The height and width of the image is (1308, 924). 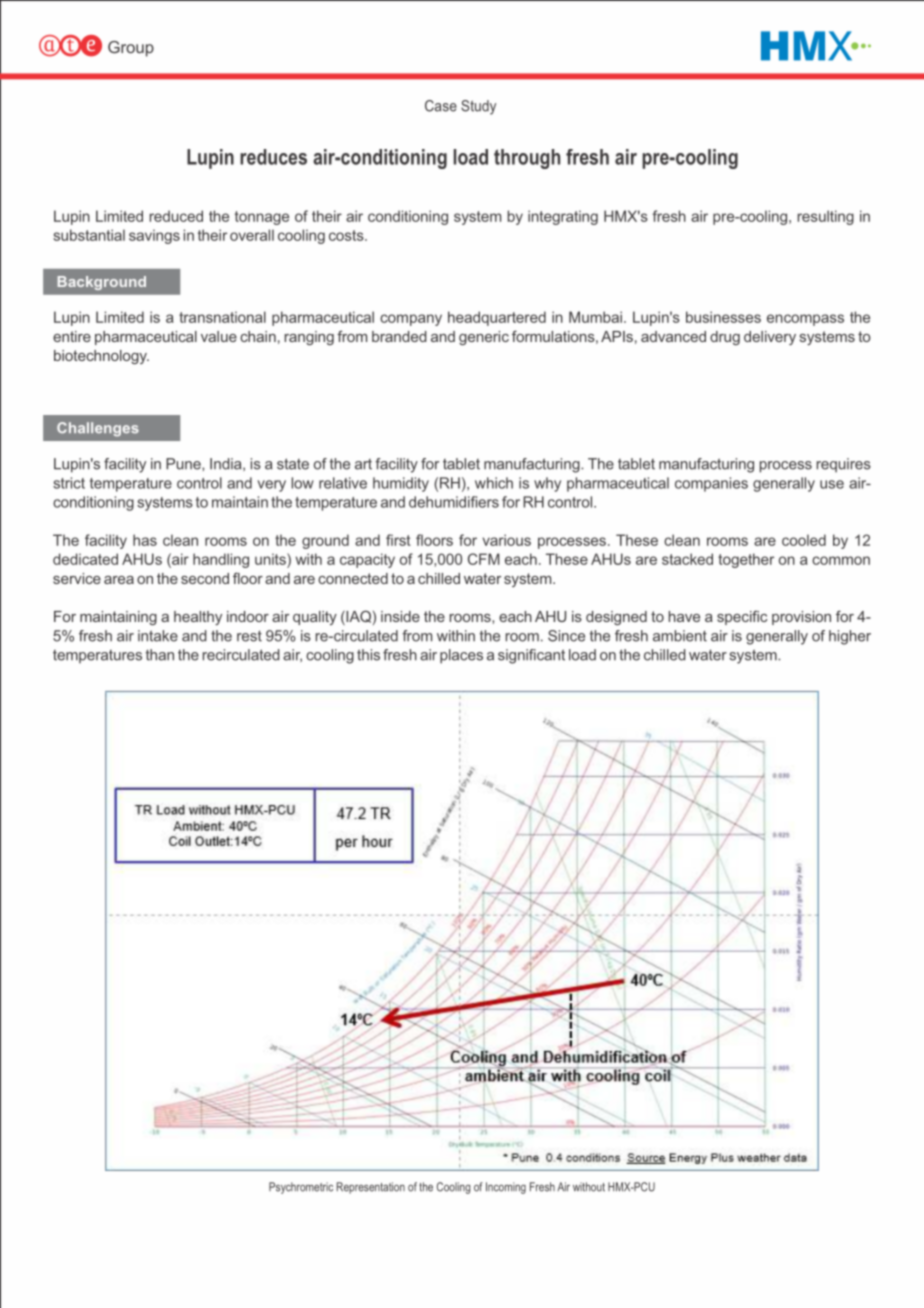 I want to click on generic, so click(x=484, y=338).
